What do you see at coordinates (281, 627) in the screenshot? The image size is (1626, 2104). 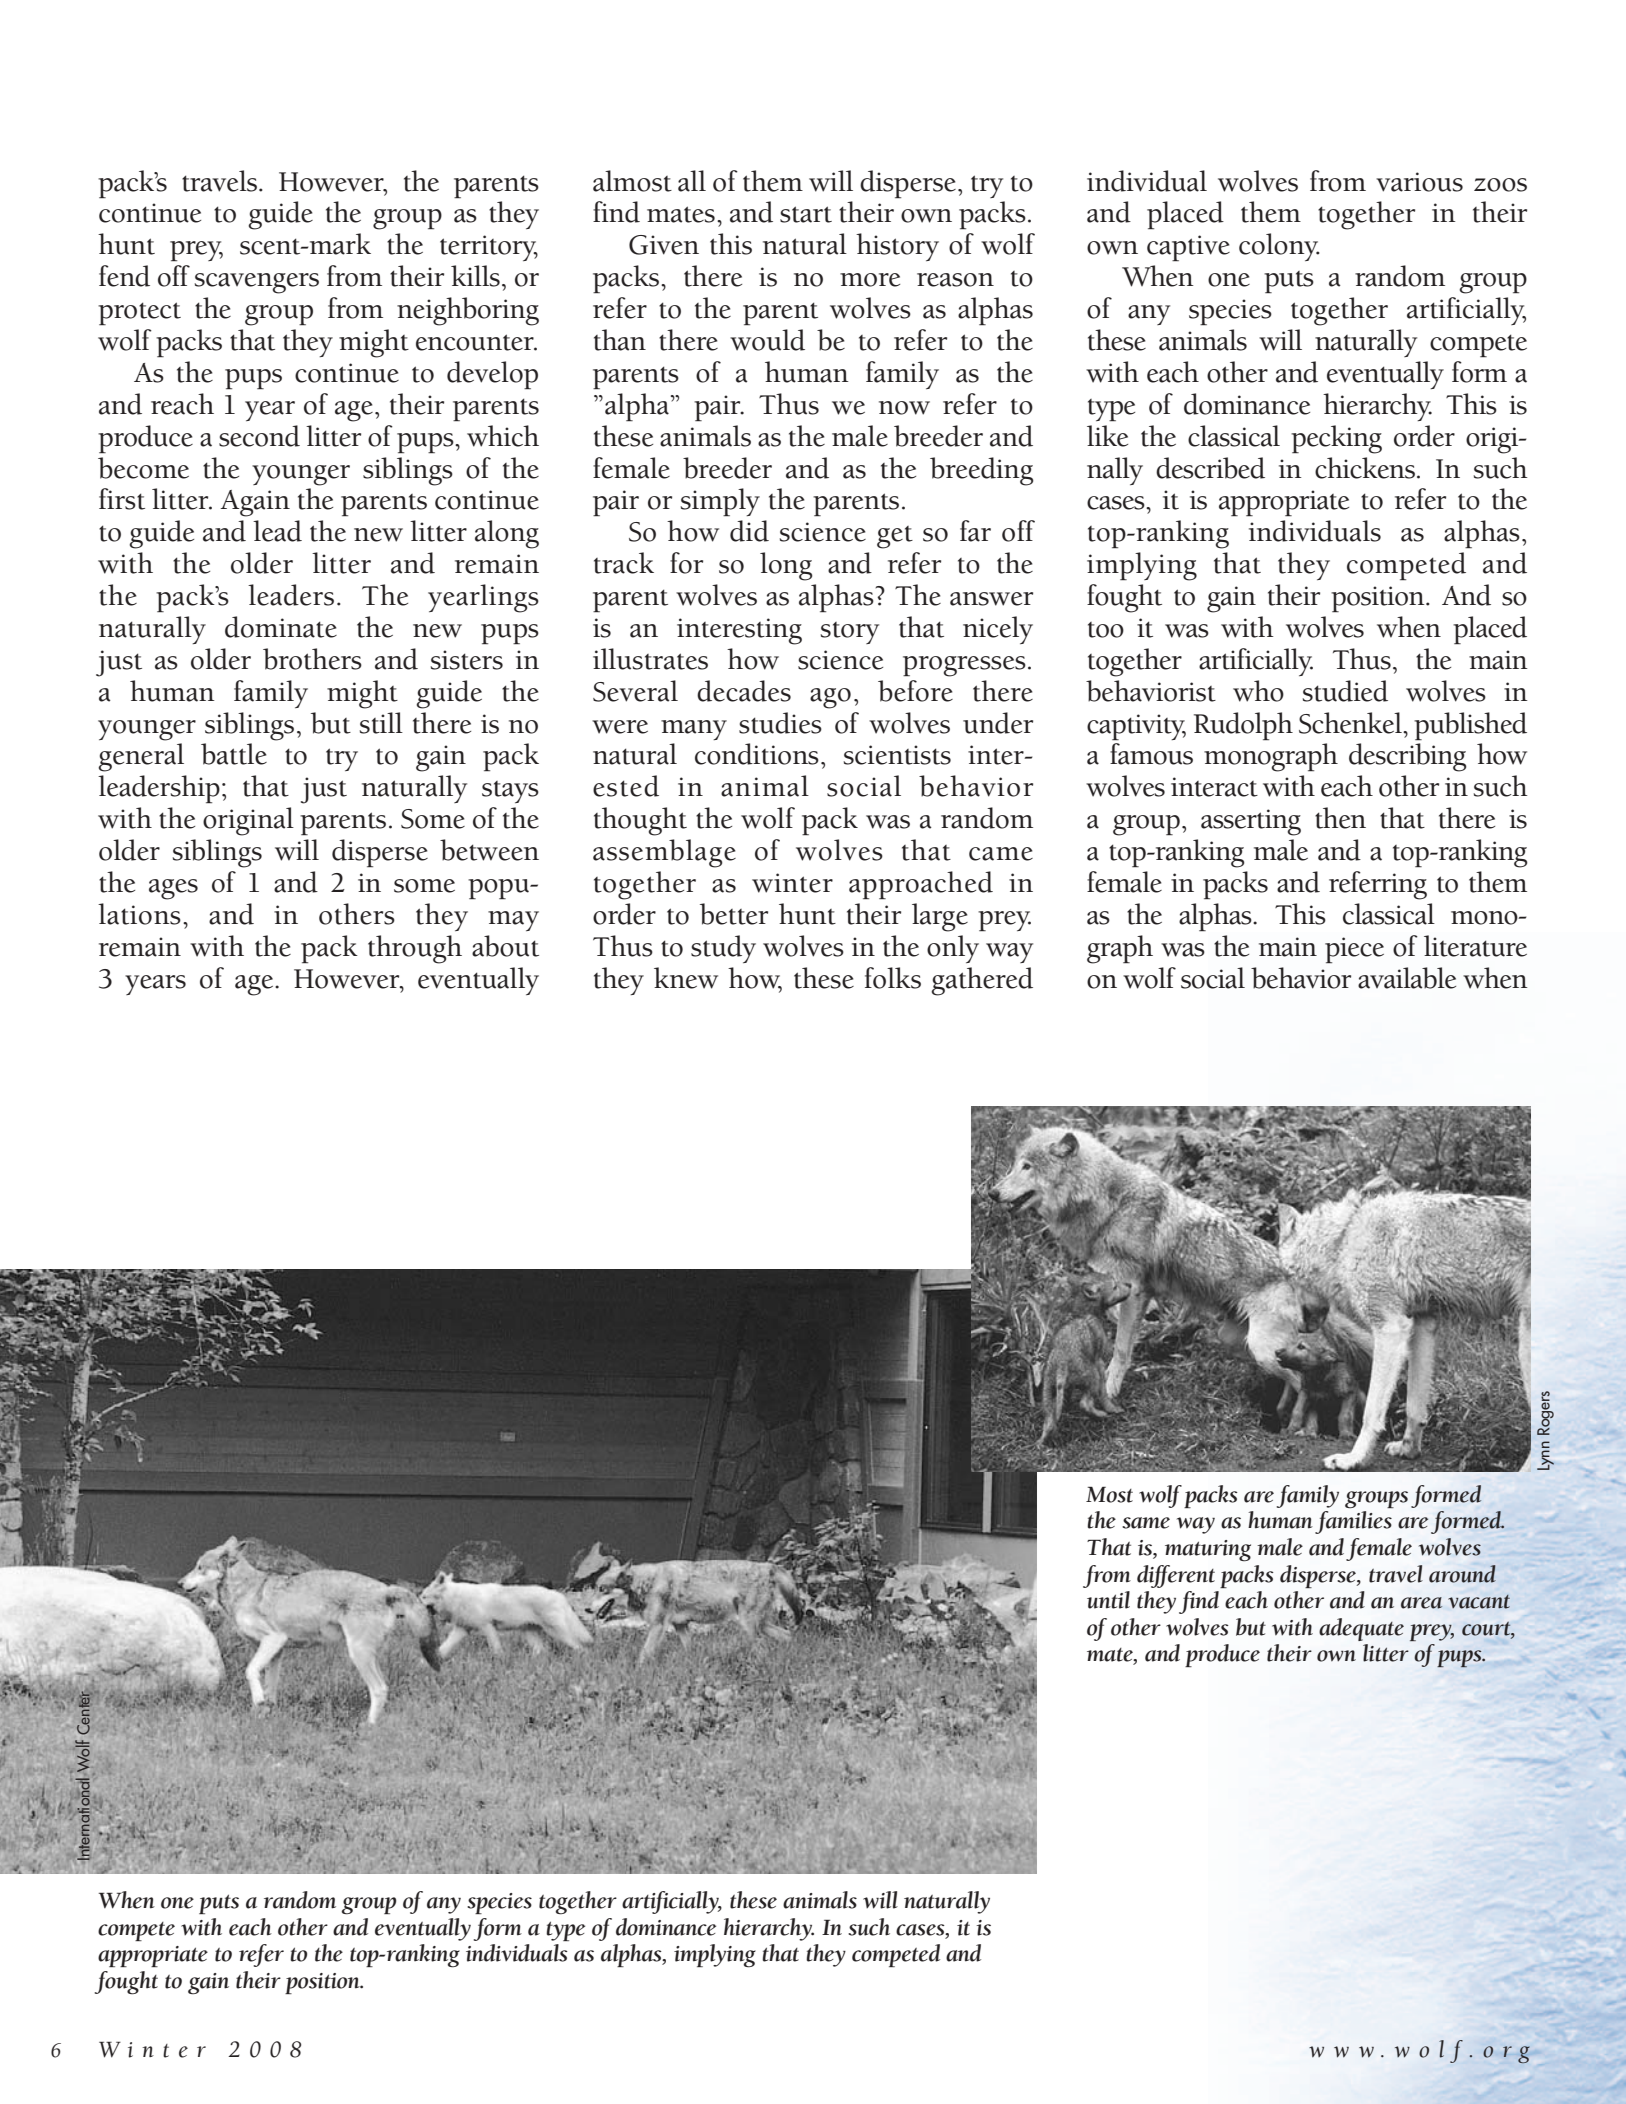 I see `dominate` at bounding box center [281, 627].
